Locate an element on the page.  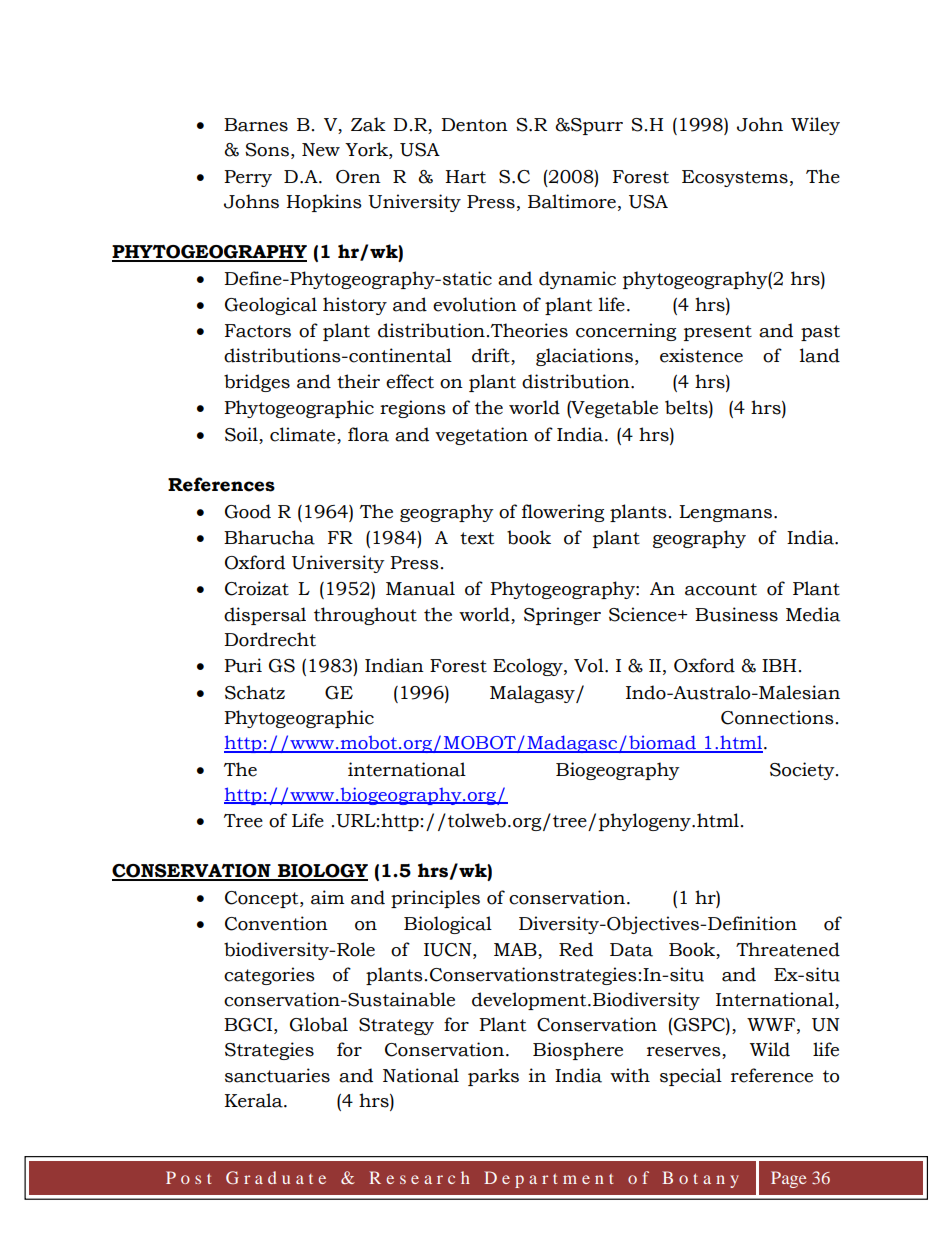
Ecology is located at coordinates (529, 667).
